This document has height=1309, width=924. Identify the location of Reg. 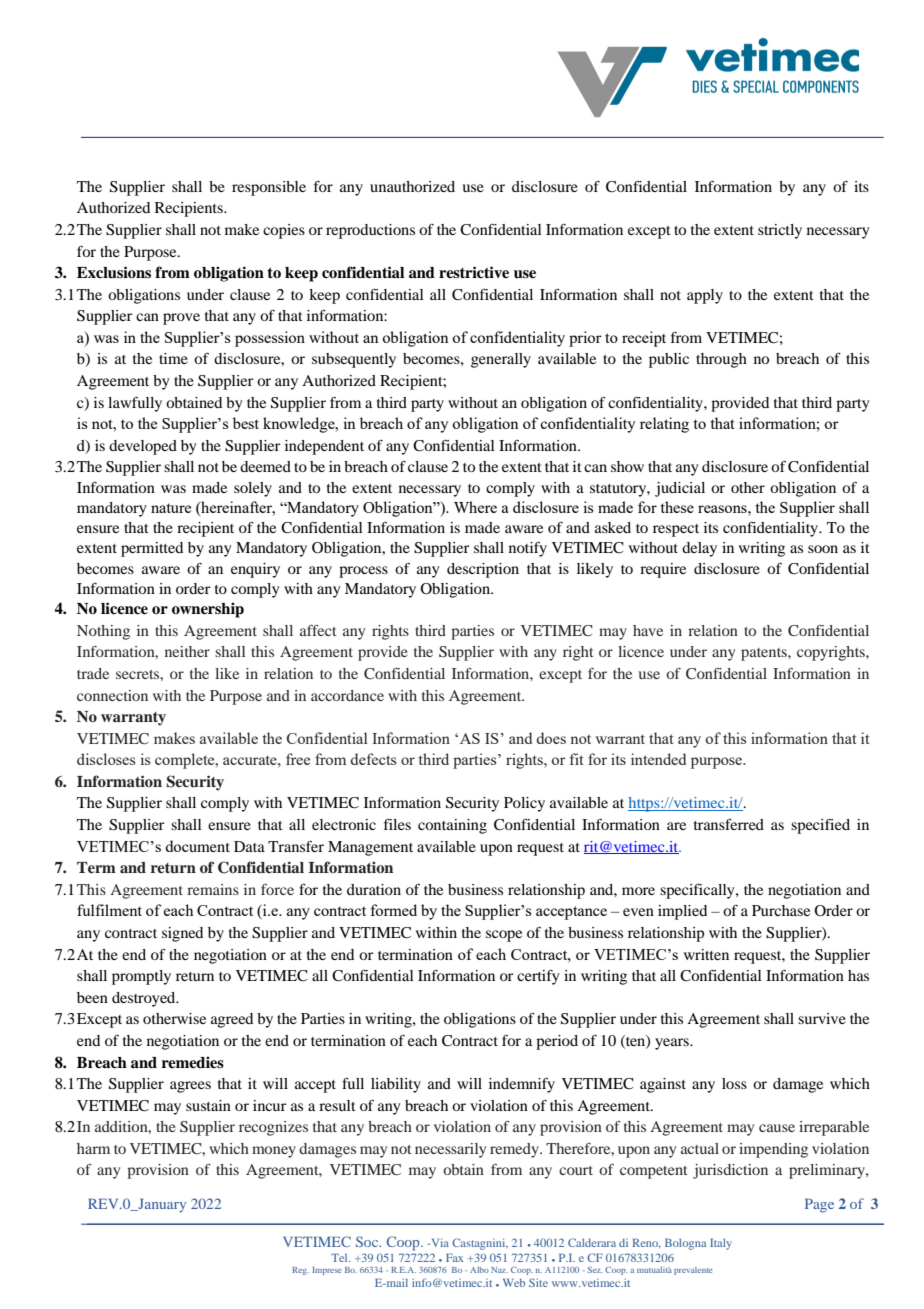
(300, 1271).
